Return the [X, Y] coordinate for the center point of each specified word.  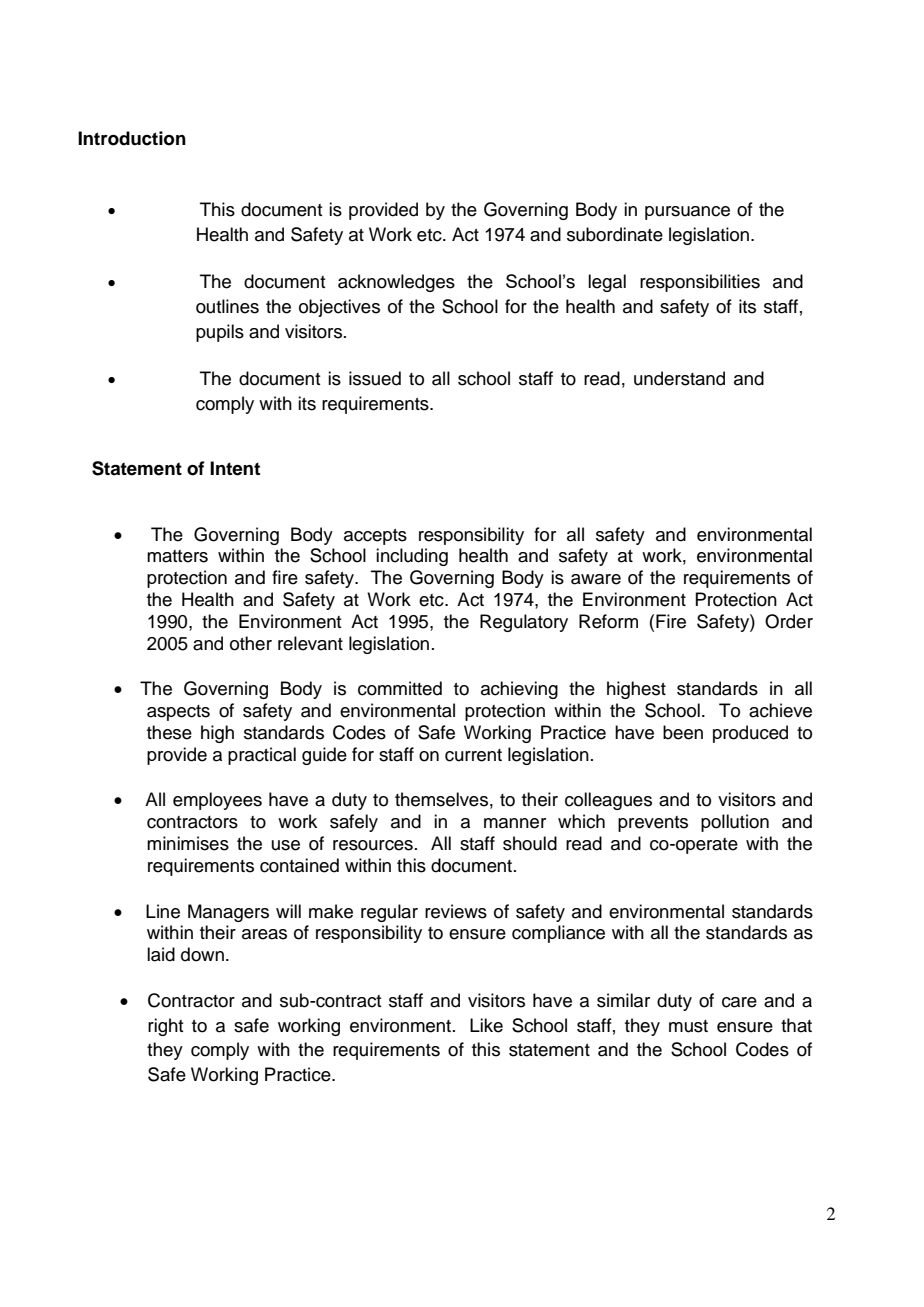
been [683, 732]
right [166, 1027]
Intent [235, 468]
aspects [178, 713]
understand [679, 378]
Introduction [132, 138]
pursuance [687, 213]
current [473, 755]
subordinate [615, 234]
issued [375, 378]
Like [486, 1025]
